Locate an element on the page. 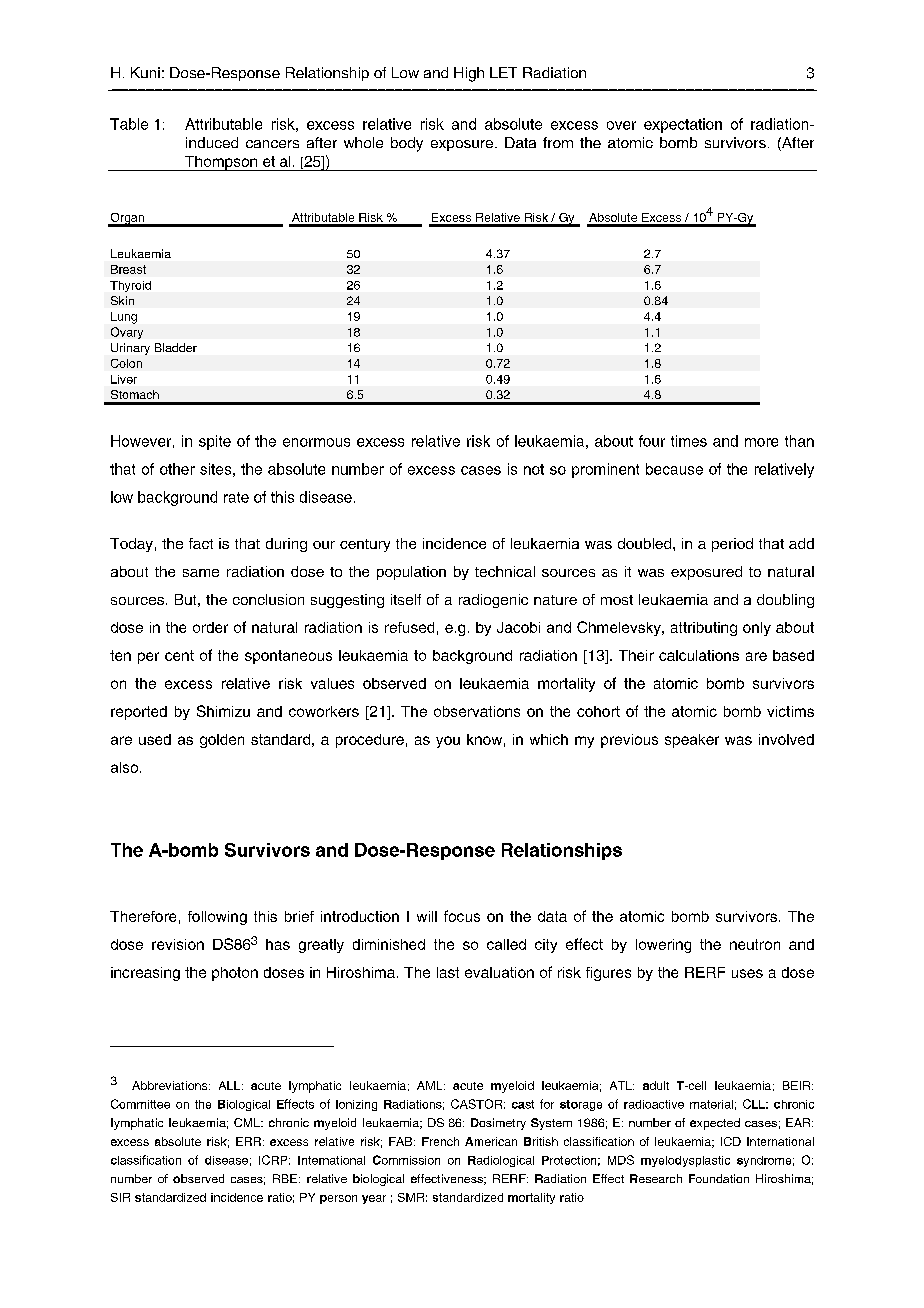 This image has width=924, height=1308. French is located at coordinates (440, 1141).
